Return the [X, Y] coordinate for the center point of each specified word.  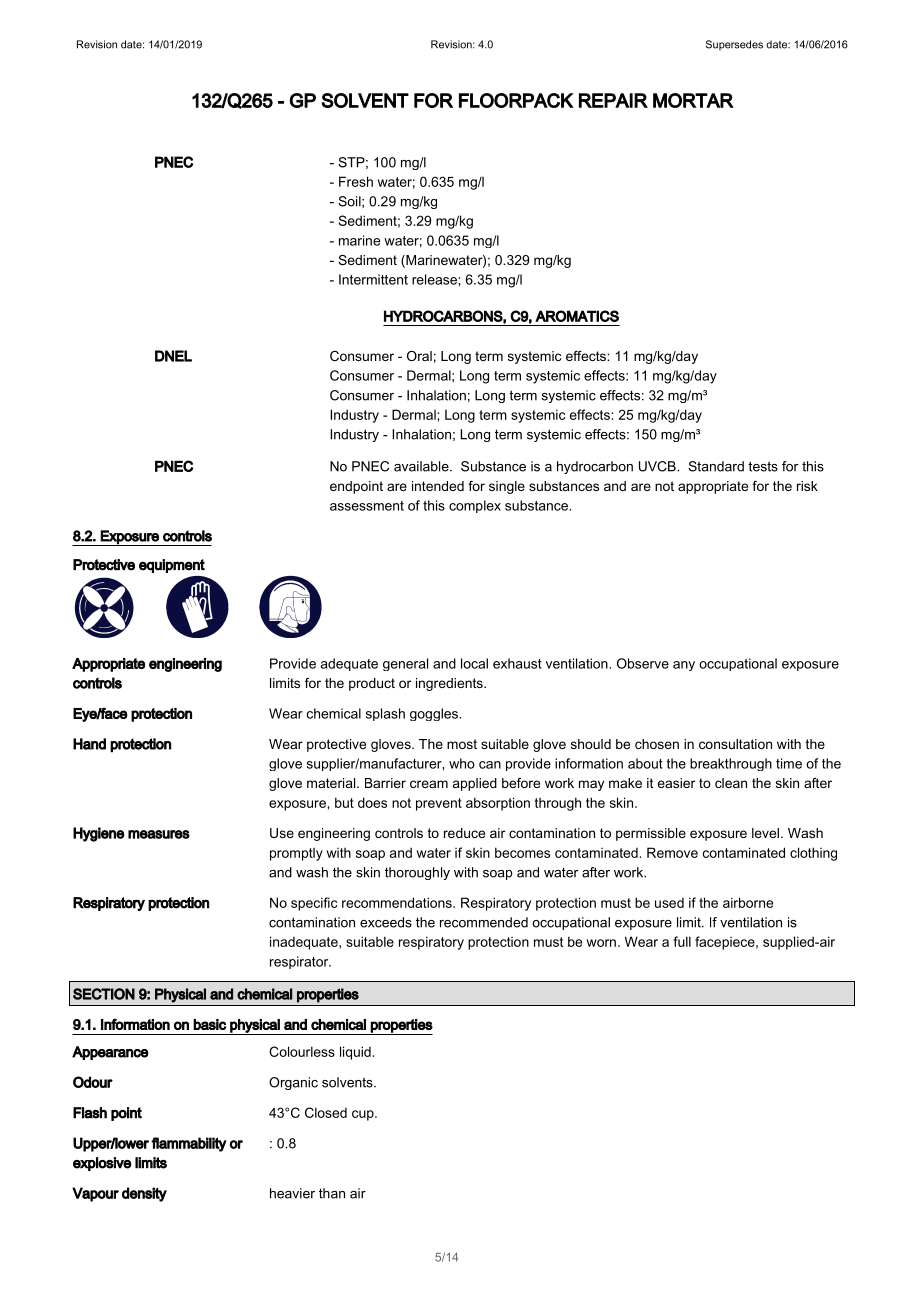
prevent [439, 804]
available [422, 466]
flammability [189, 1144]
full [682, 941]
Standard [716, 466]
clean [731, 783]
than [332, 1193]
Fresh [356, 181]
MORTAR [693, 100]
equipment [172, 566]
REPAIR [613, 100]
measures [159, 834]
